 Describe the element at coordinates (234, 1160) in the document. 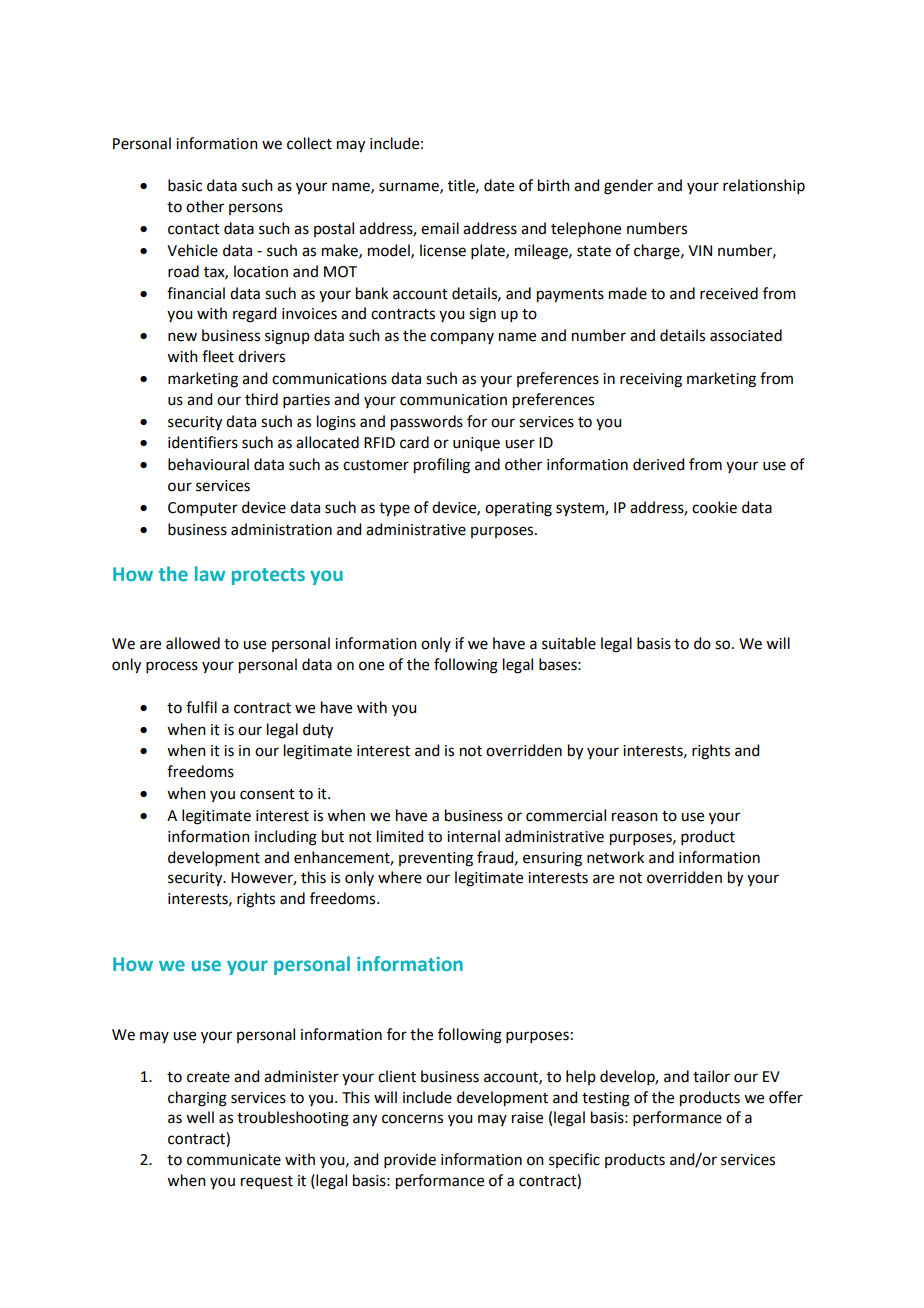

I see `communicate` at that location.
